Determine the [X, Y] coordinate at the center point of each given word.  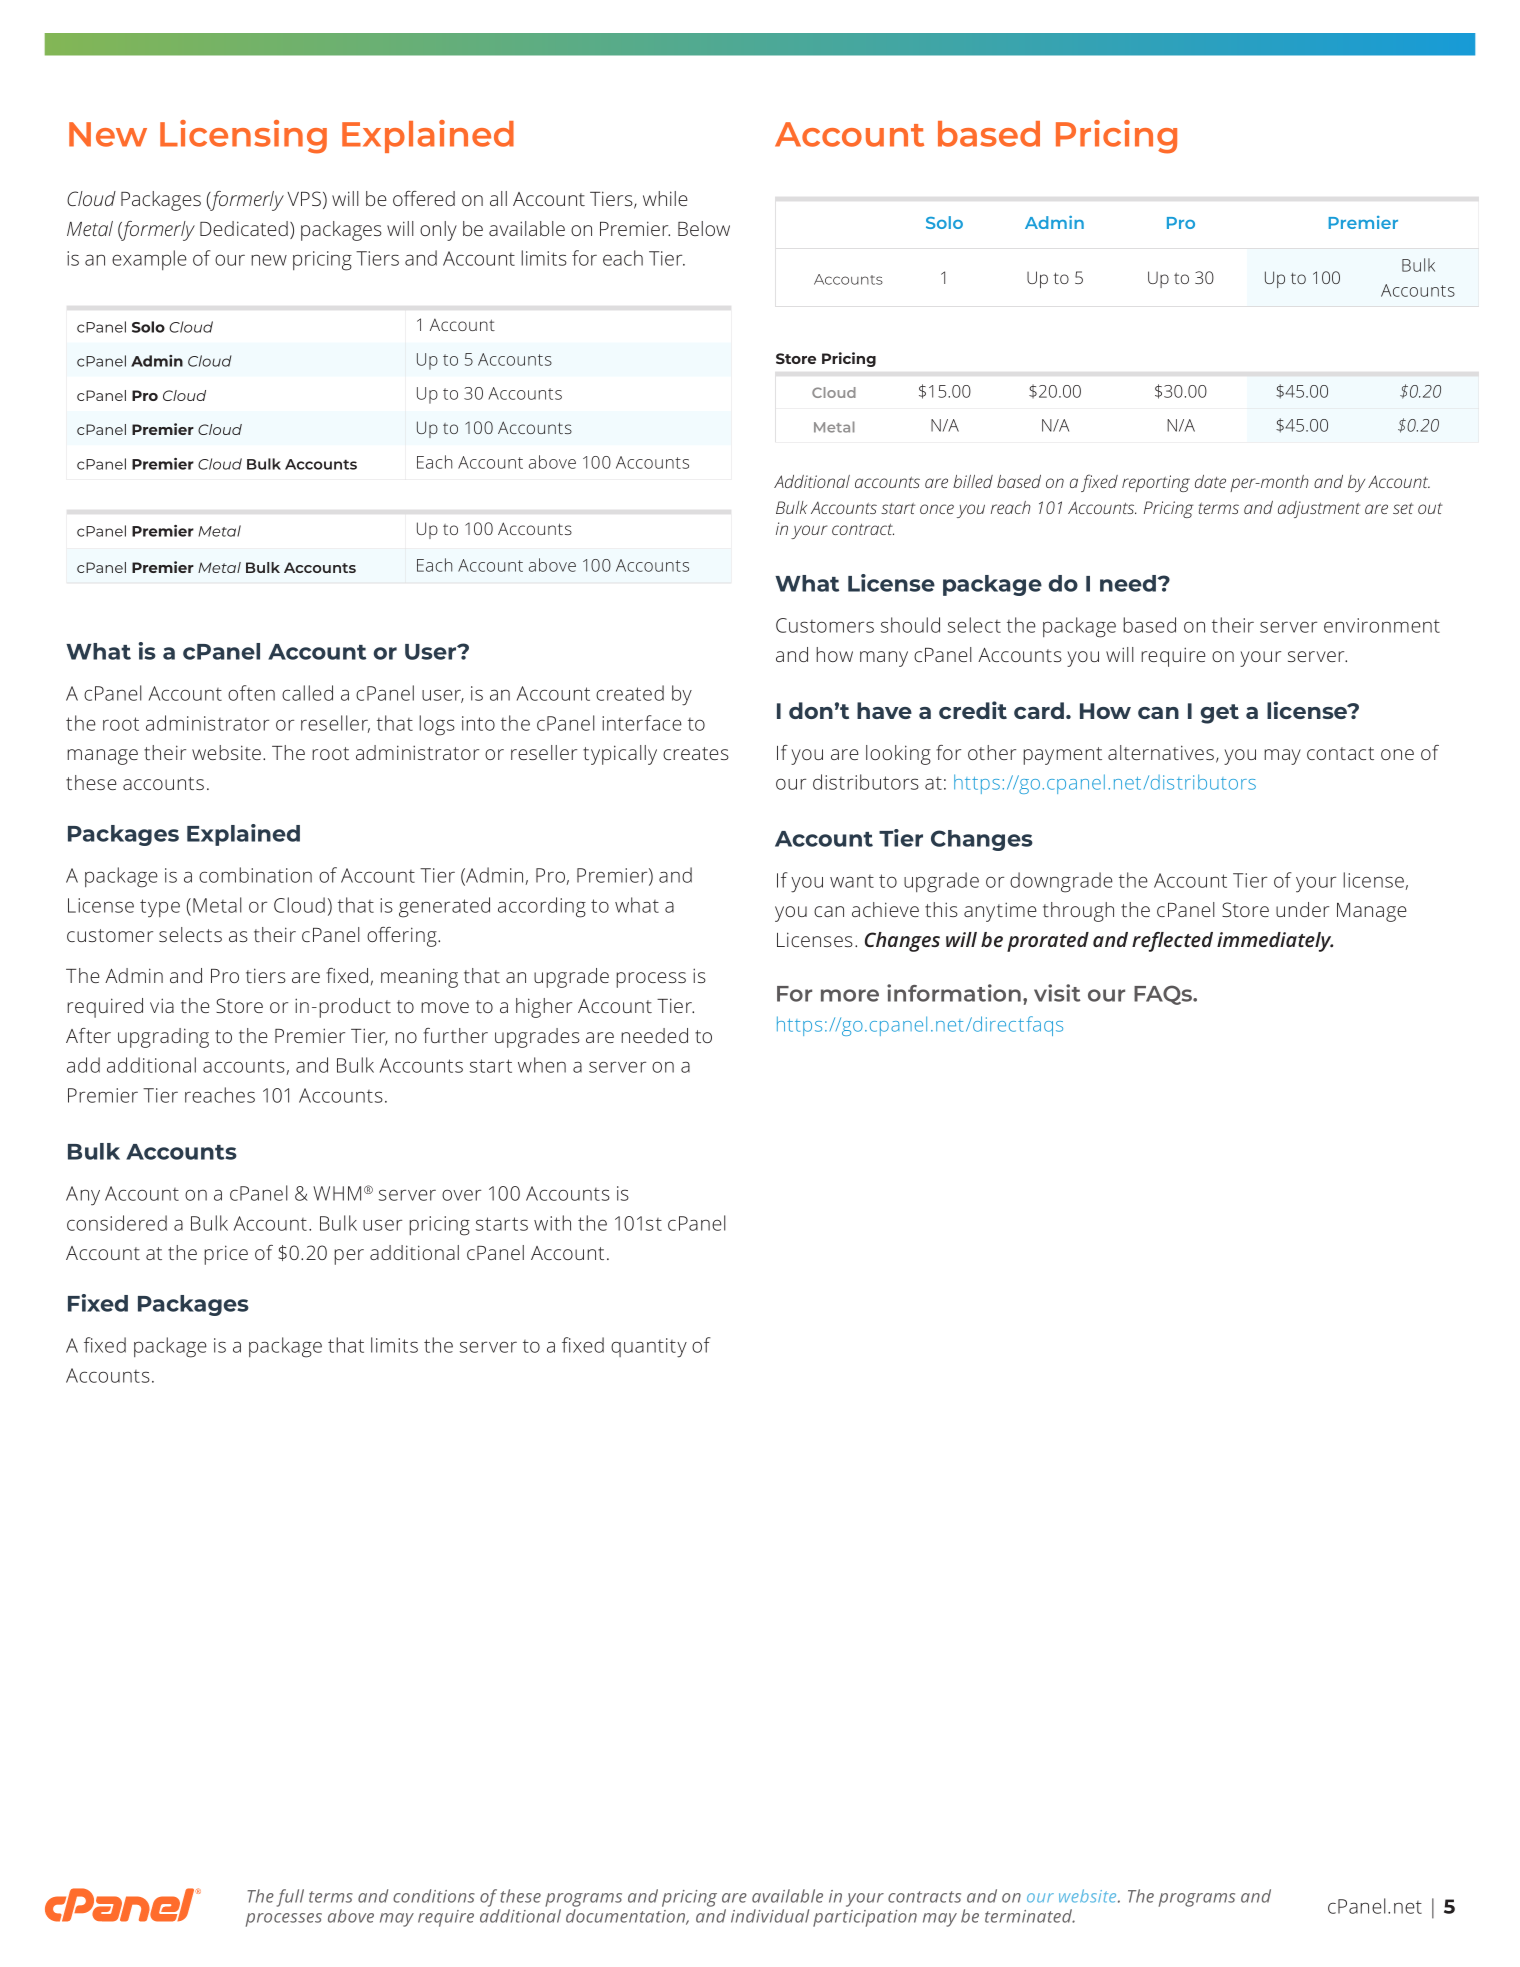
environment [1382, 625]
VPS [304, 198]
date [1210, 481]
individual [770, 1916]
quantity [649, 1348]
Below [704, 228]
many [884, 659]
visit [1057, 993]
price [226, 1255]
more [850, 995]
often [251, 693]
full [290, 1898]
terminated [1030, 1916]
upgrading [163, 1038]
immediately [1275, 942]
